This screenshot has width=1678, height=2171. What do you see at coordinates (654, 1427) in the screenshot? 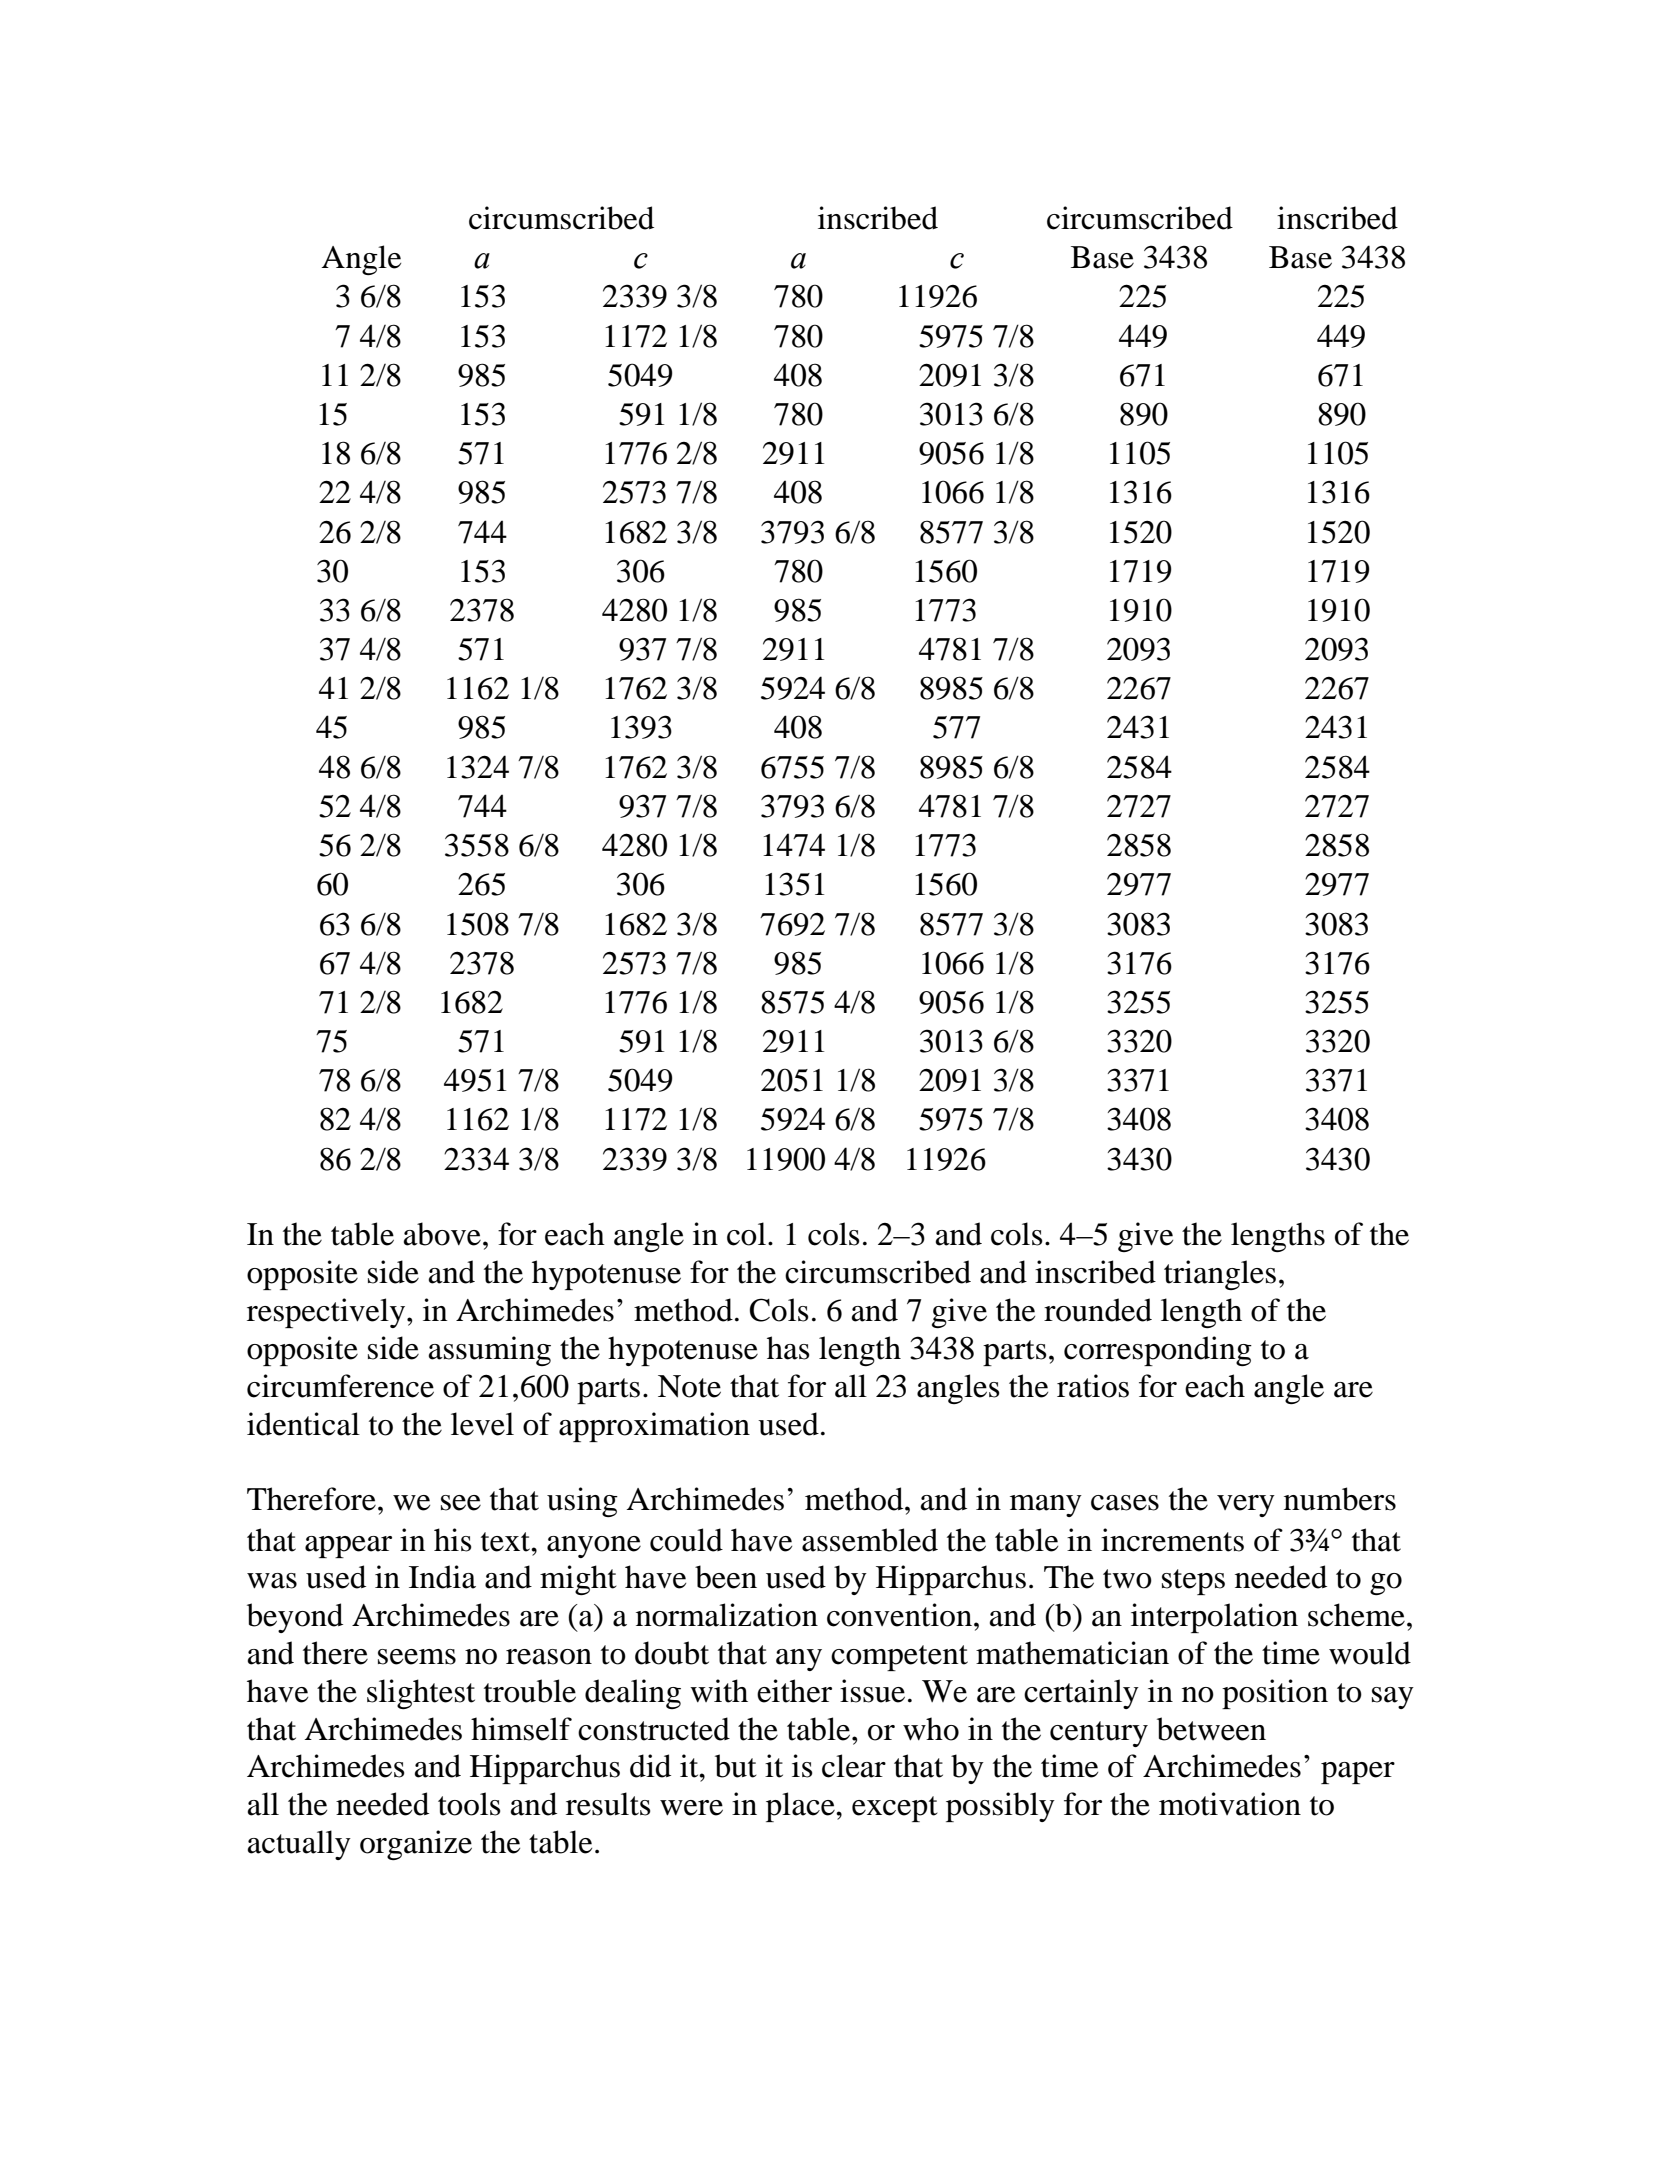
I see `approximation` at bounding box center [654, 1427].
